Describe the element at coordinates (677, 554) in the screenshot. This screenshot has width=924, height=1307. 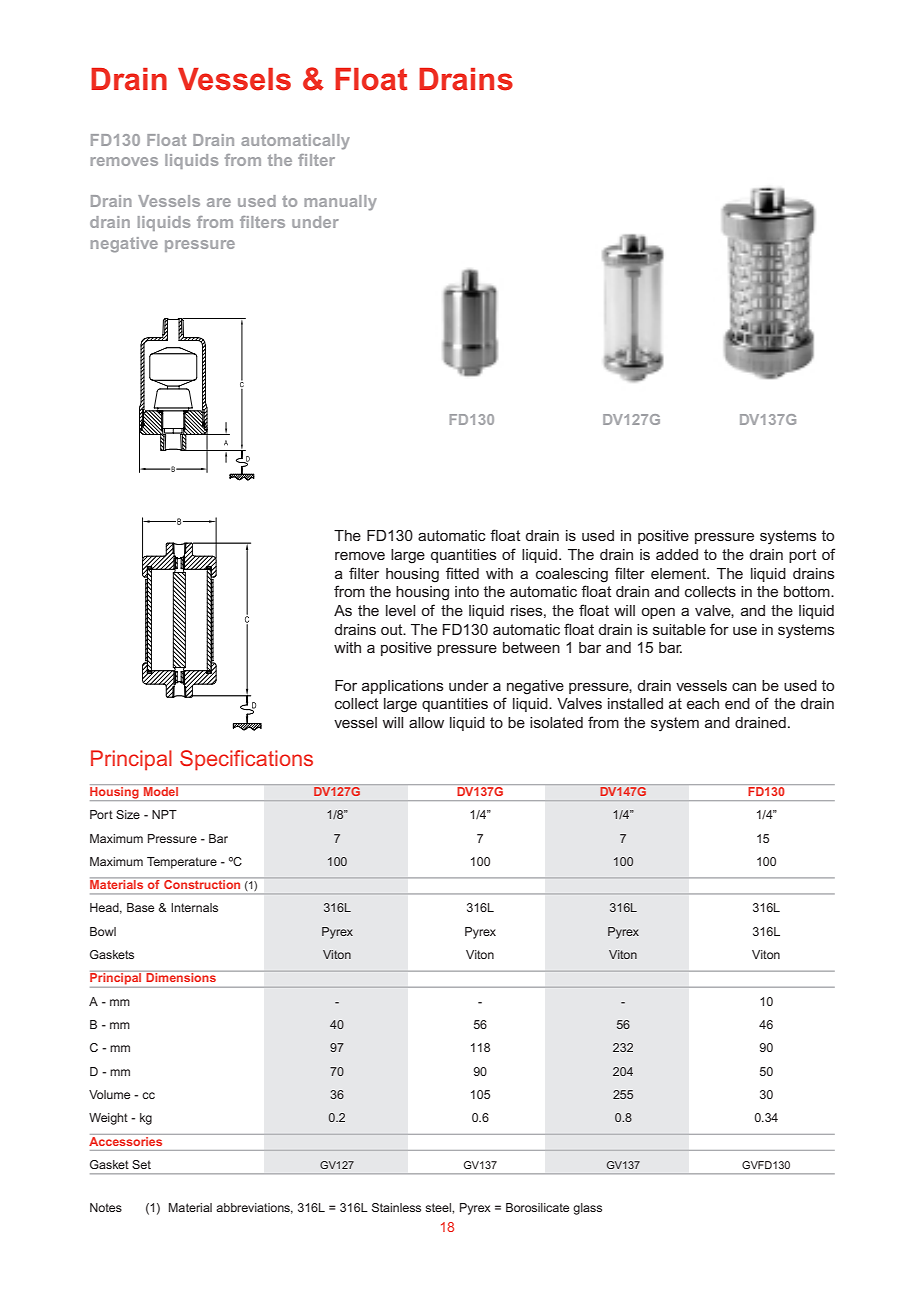
I see `added` at that location.
